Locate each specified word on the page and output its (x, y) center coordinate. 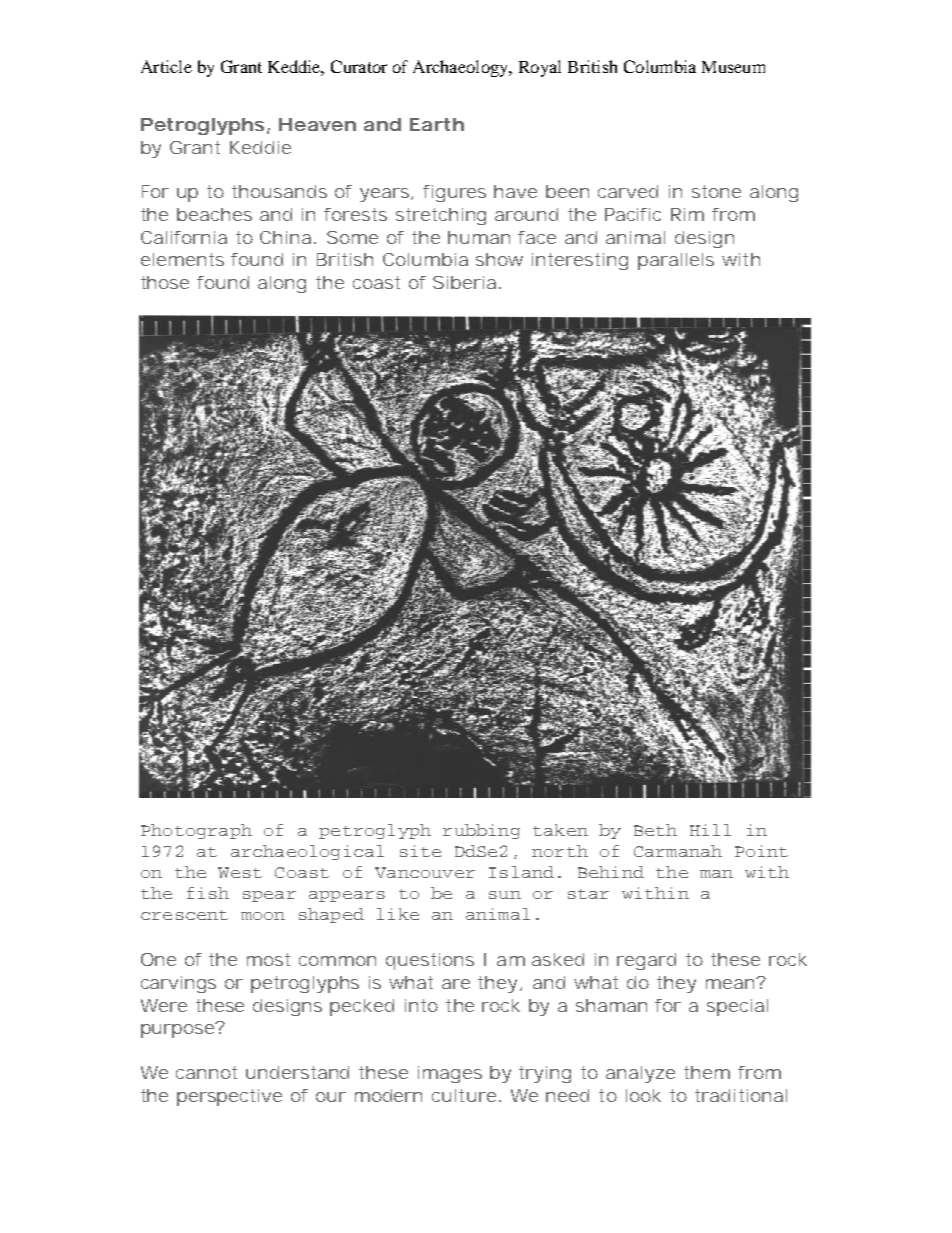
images (450, 1074)
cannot (206, 1072)
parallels (676, 261)
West (240, 872)
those (165, 282)
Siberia (464, 282)
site (420, 851)
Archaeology (462, 68)
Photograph (196, 831)
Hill (710, 830)
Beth (655, 830)
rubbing (481, 831)
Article (166, 66)
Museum (733, 67)
